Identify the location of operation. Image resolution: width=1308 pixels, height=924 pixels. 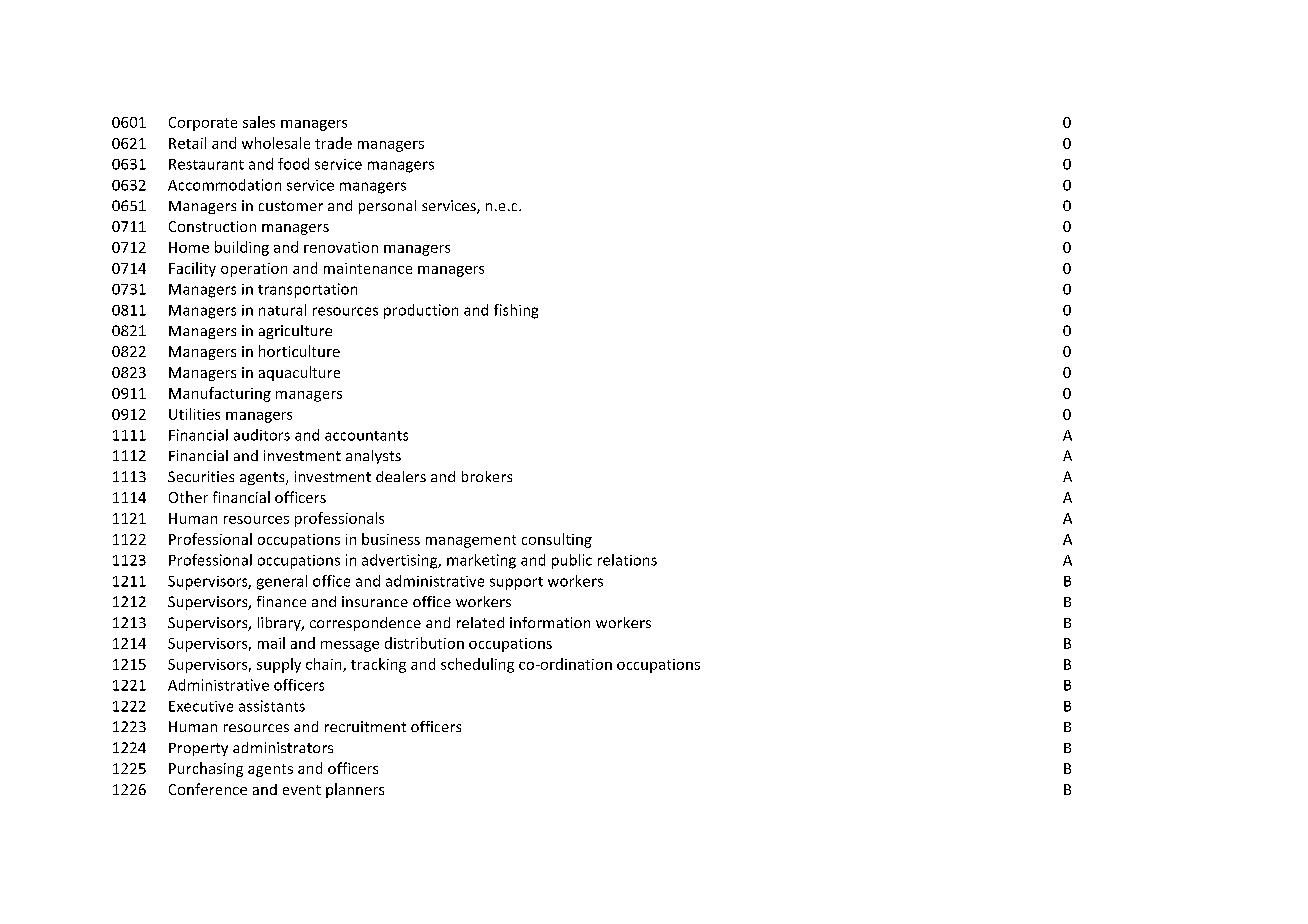
(254, 270).
